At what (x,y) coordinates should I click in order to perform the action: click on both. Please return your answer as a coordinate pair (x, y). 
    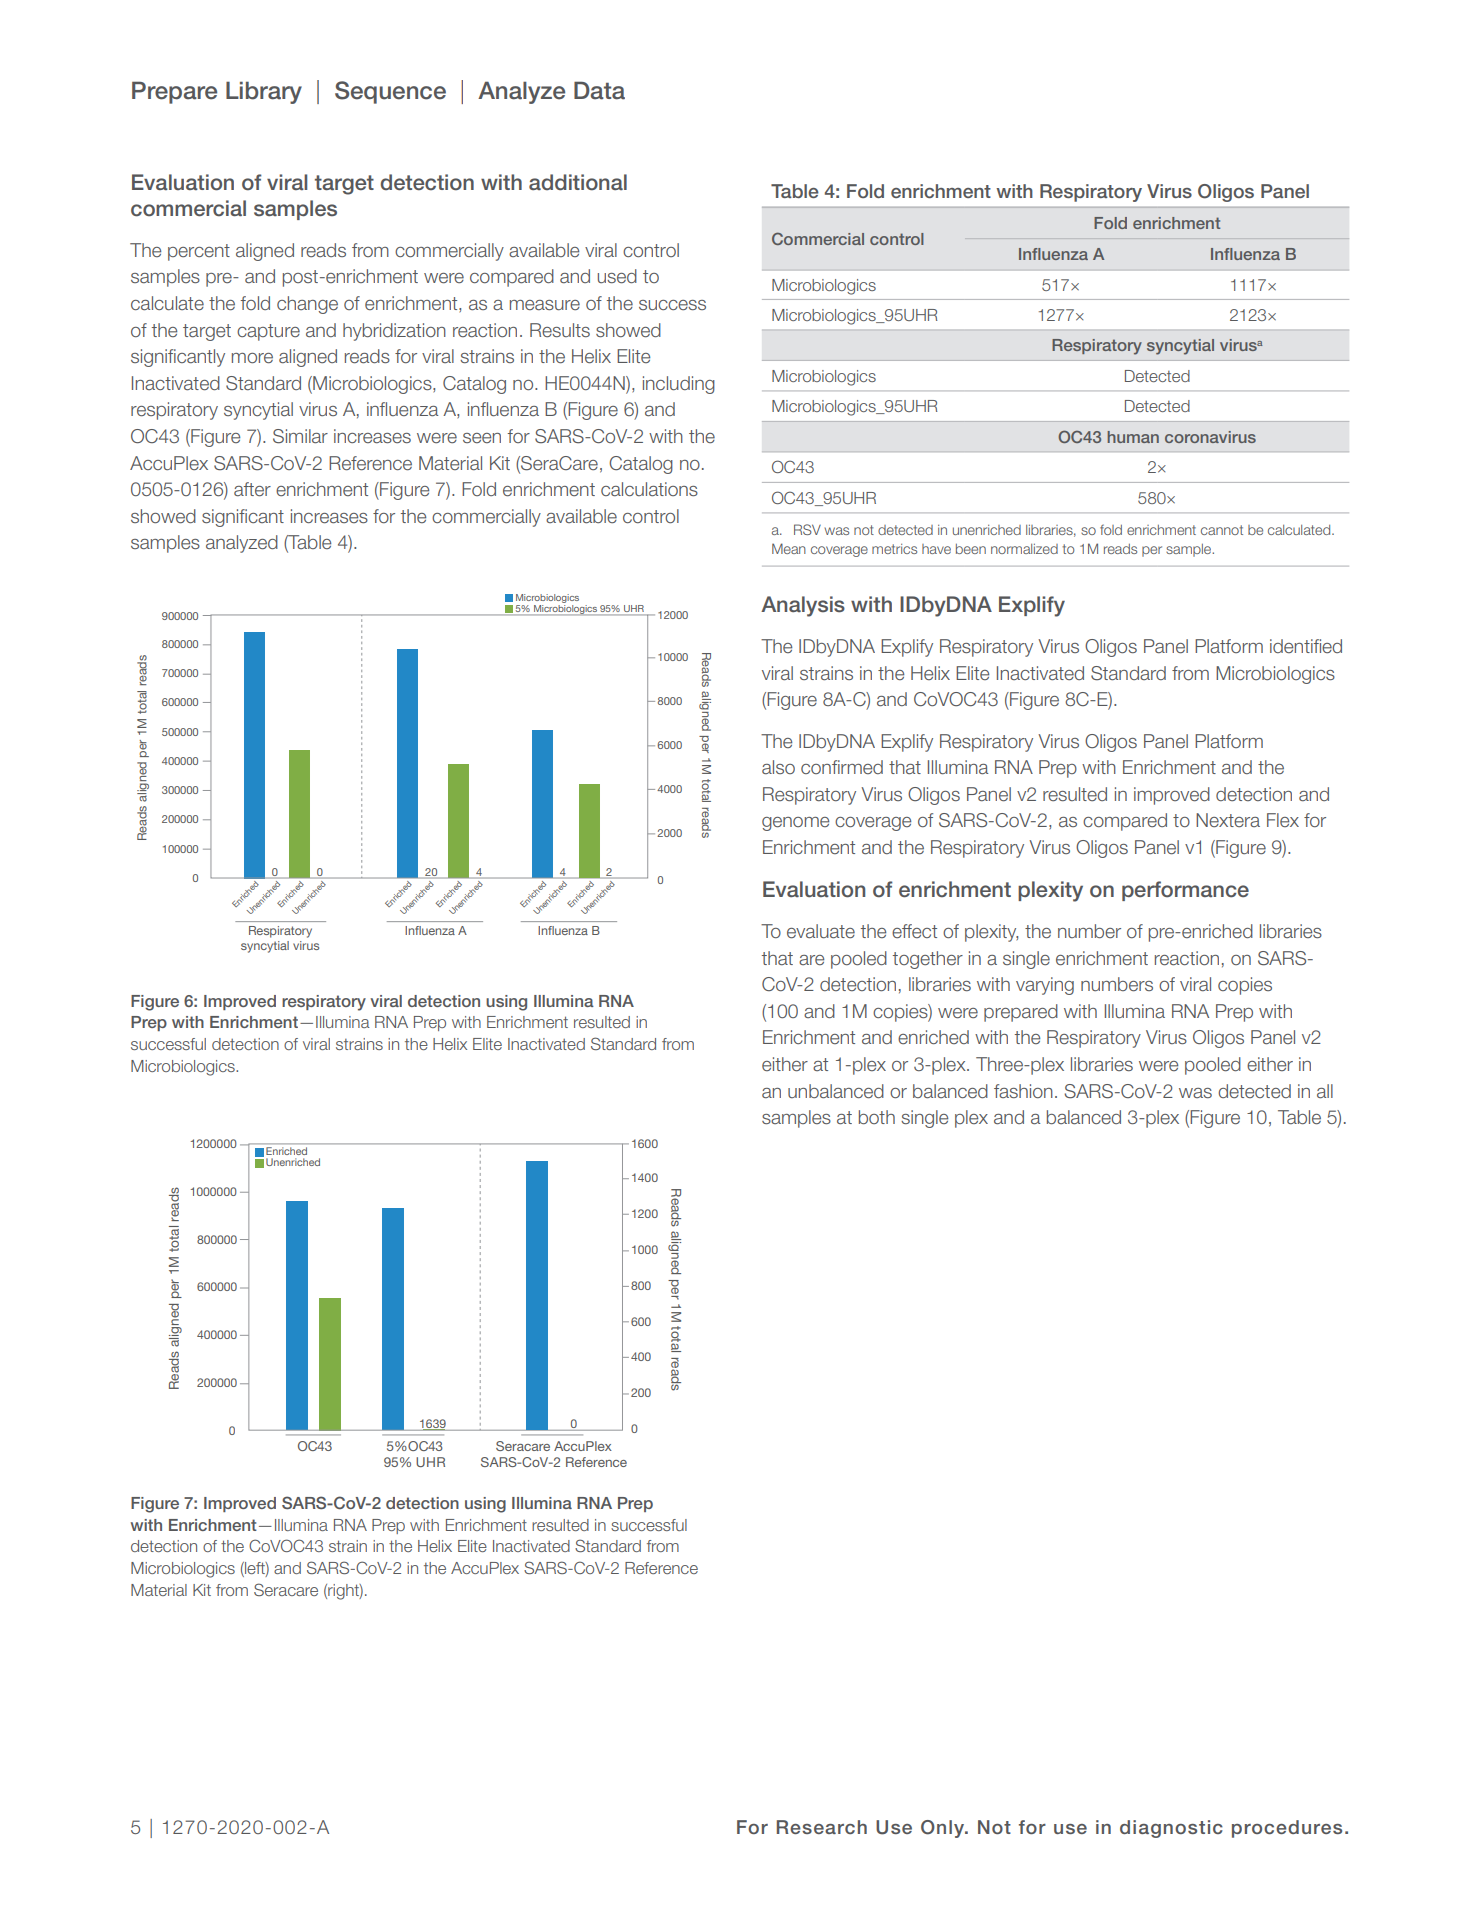
    Looking at the image, I should click on (877, 1117).
